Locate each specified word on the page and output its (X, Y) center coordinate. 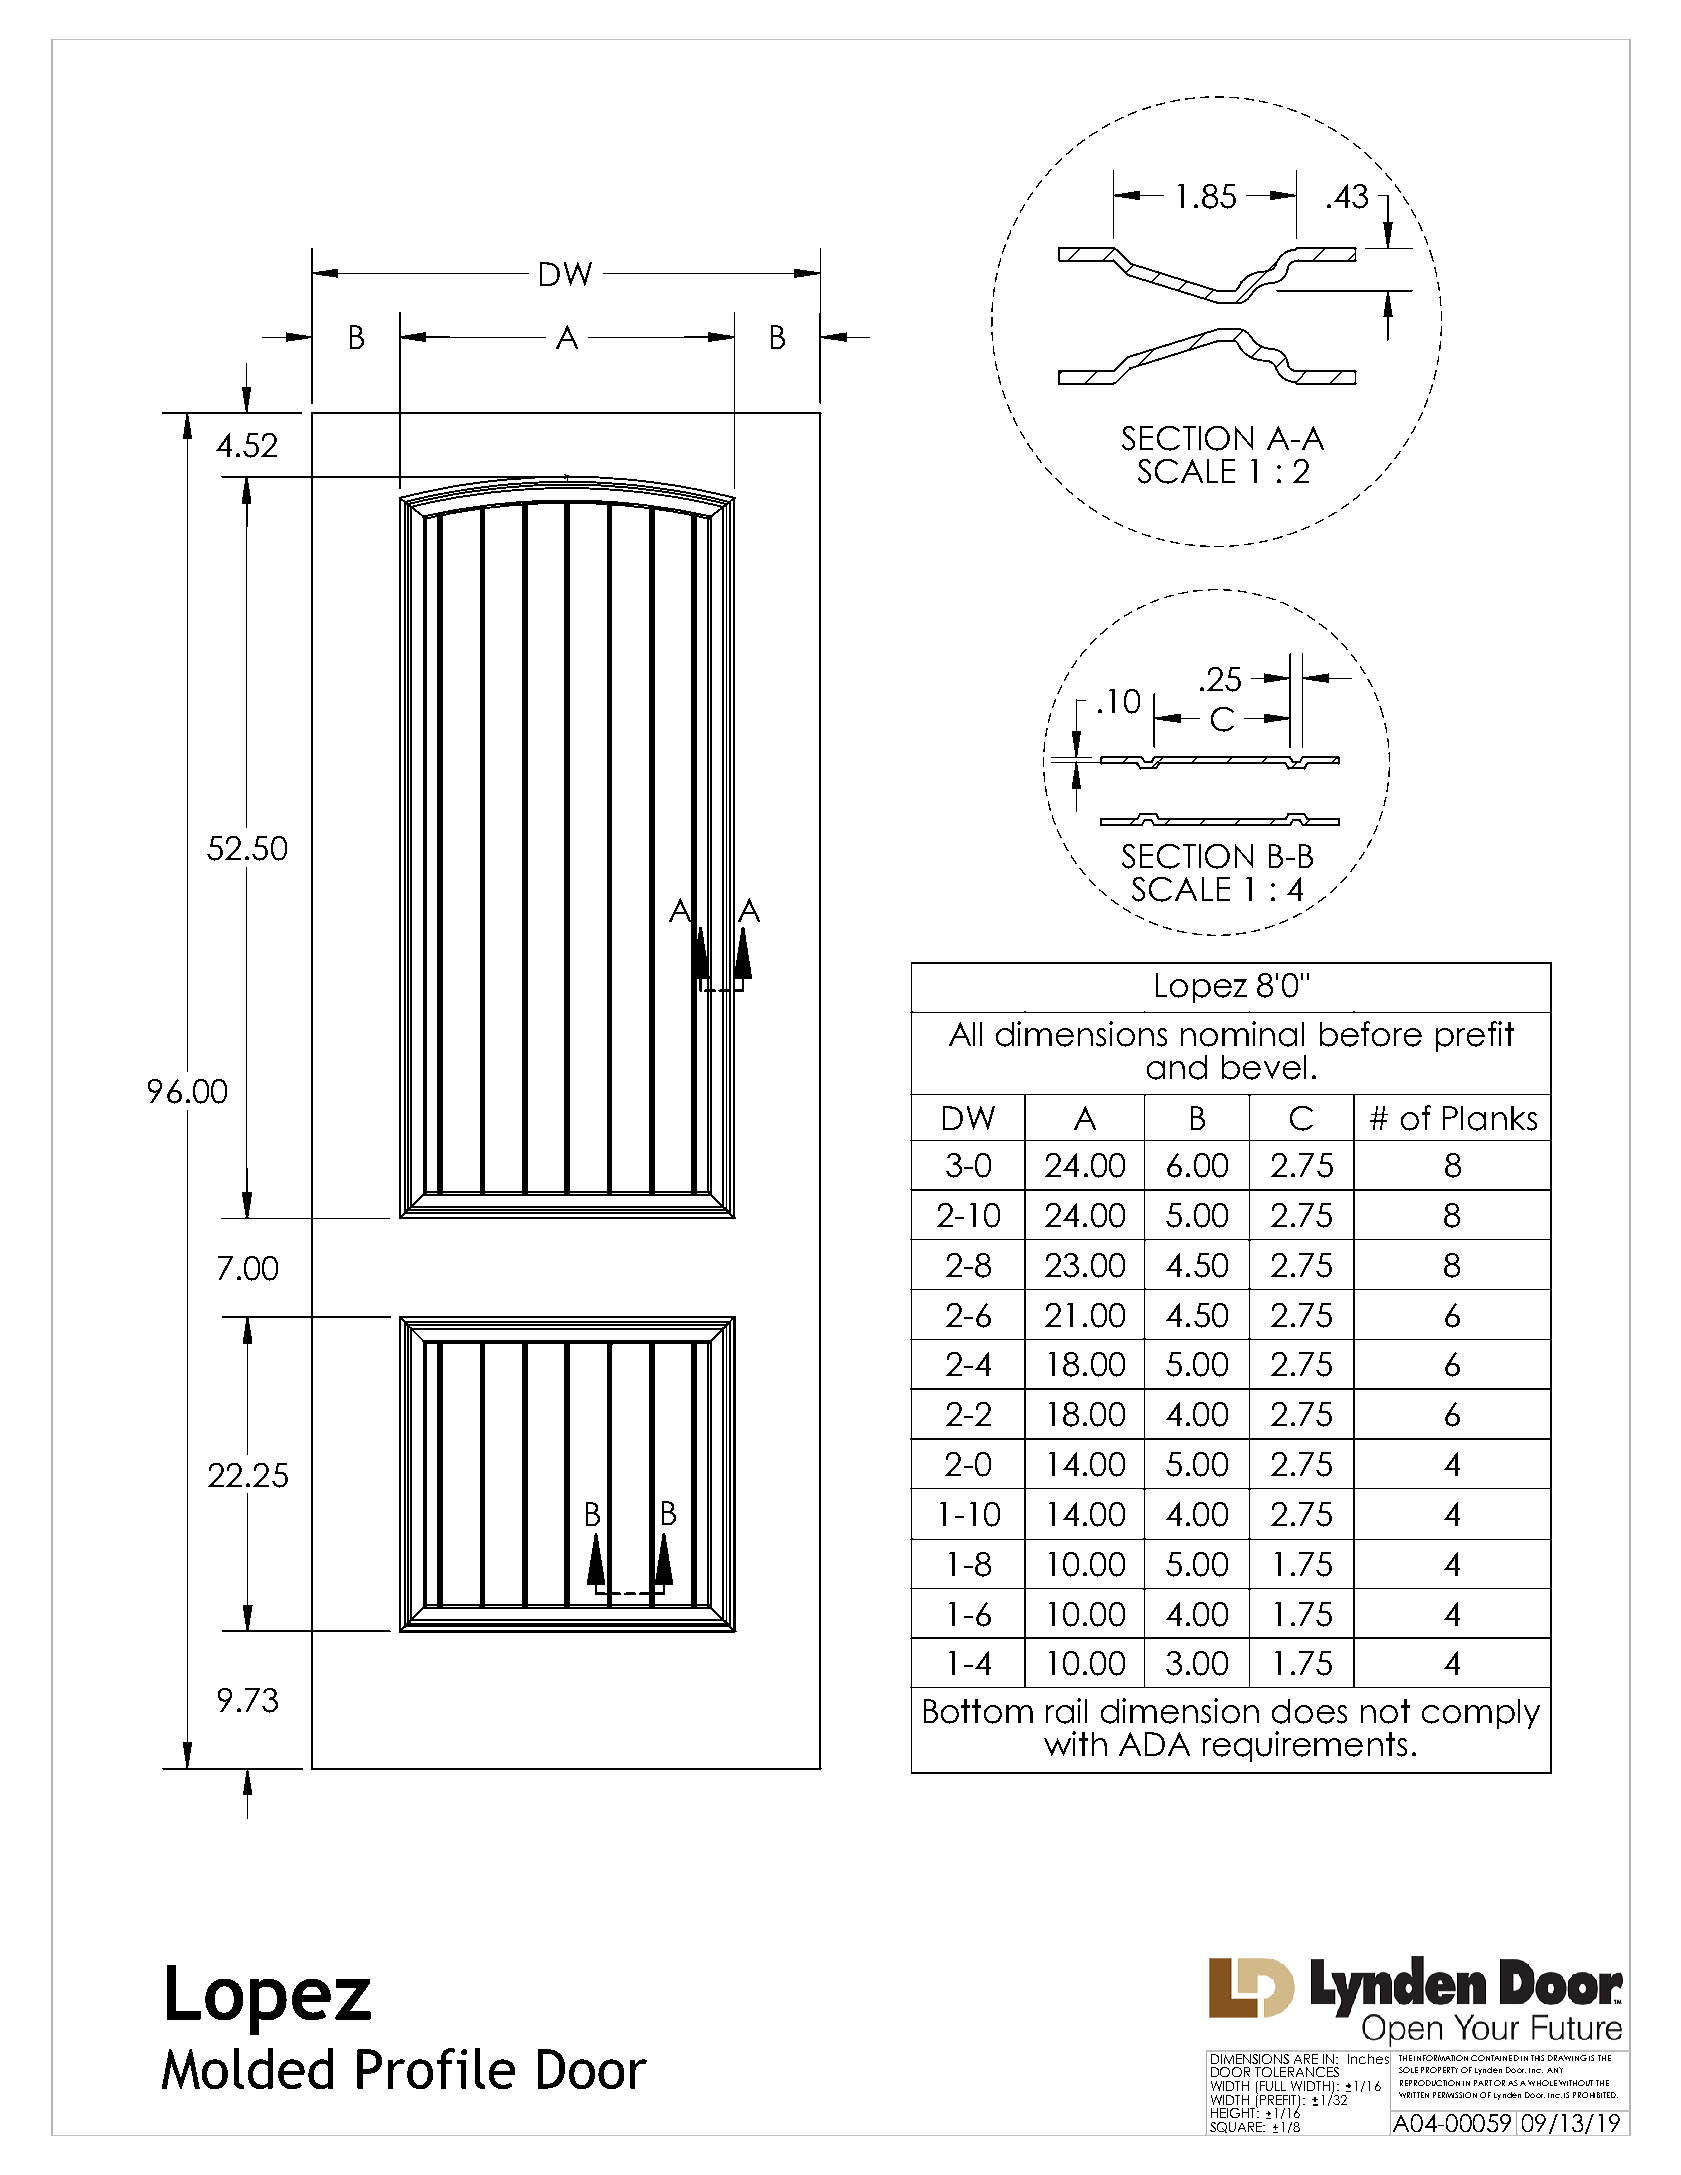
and (1177, 1067)
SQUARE (1237, 2127)
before (1371, 1034)
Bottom (978, 1711)
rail (1066, 1711)
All (965, 1034)
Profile (436, 2068)
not (1385, 1711)
